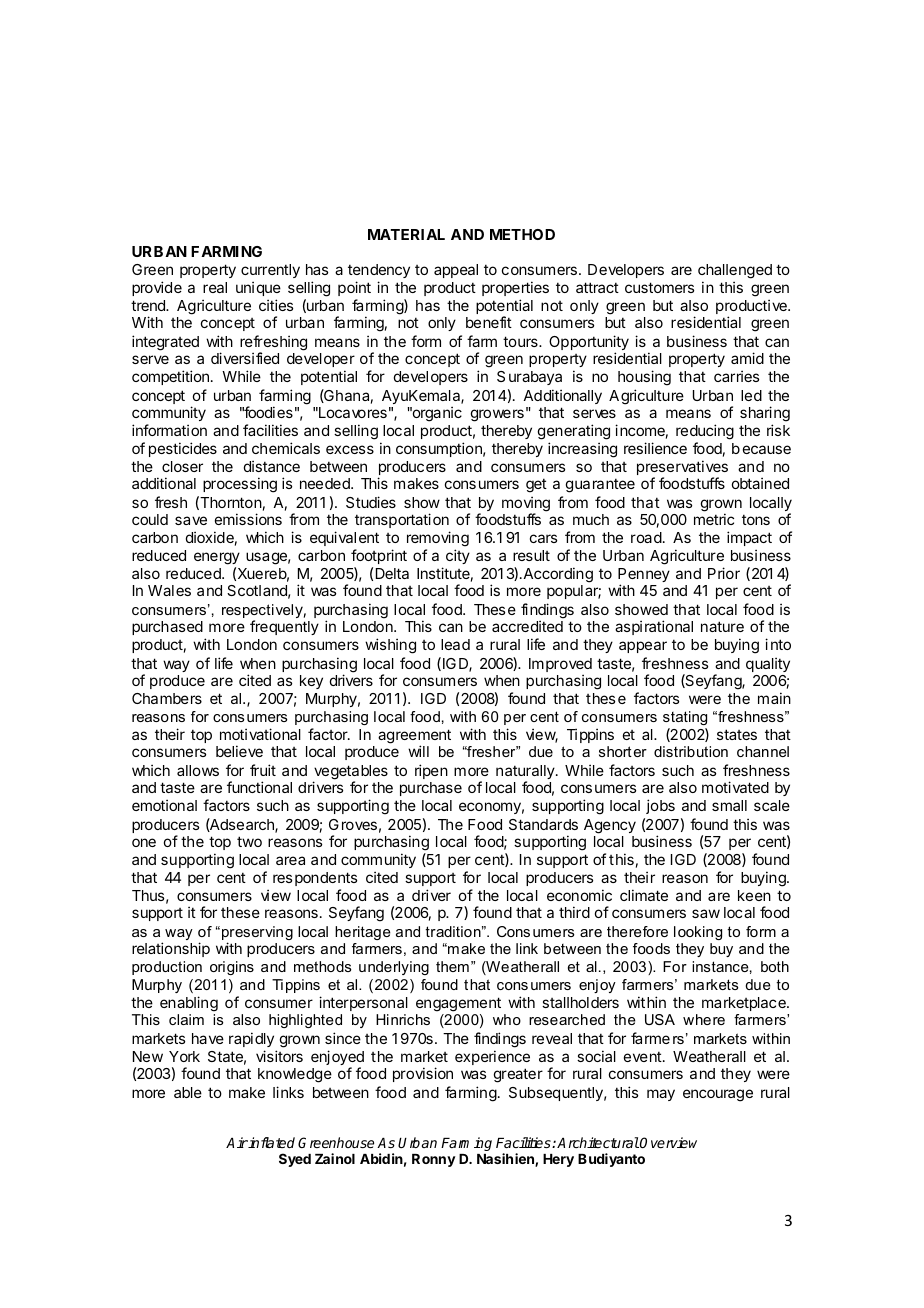 The height and width of the page is (1308, 924). What do you see at coordinates (414, 737) in the page?
I see `agreement` at bounding box center [414, 737].
